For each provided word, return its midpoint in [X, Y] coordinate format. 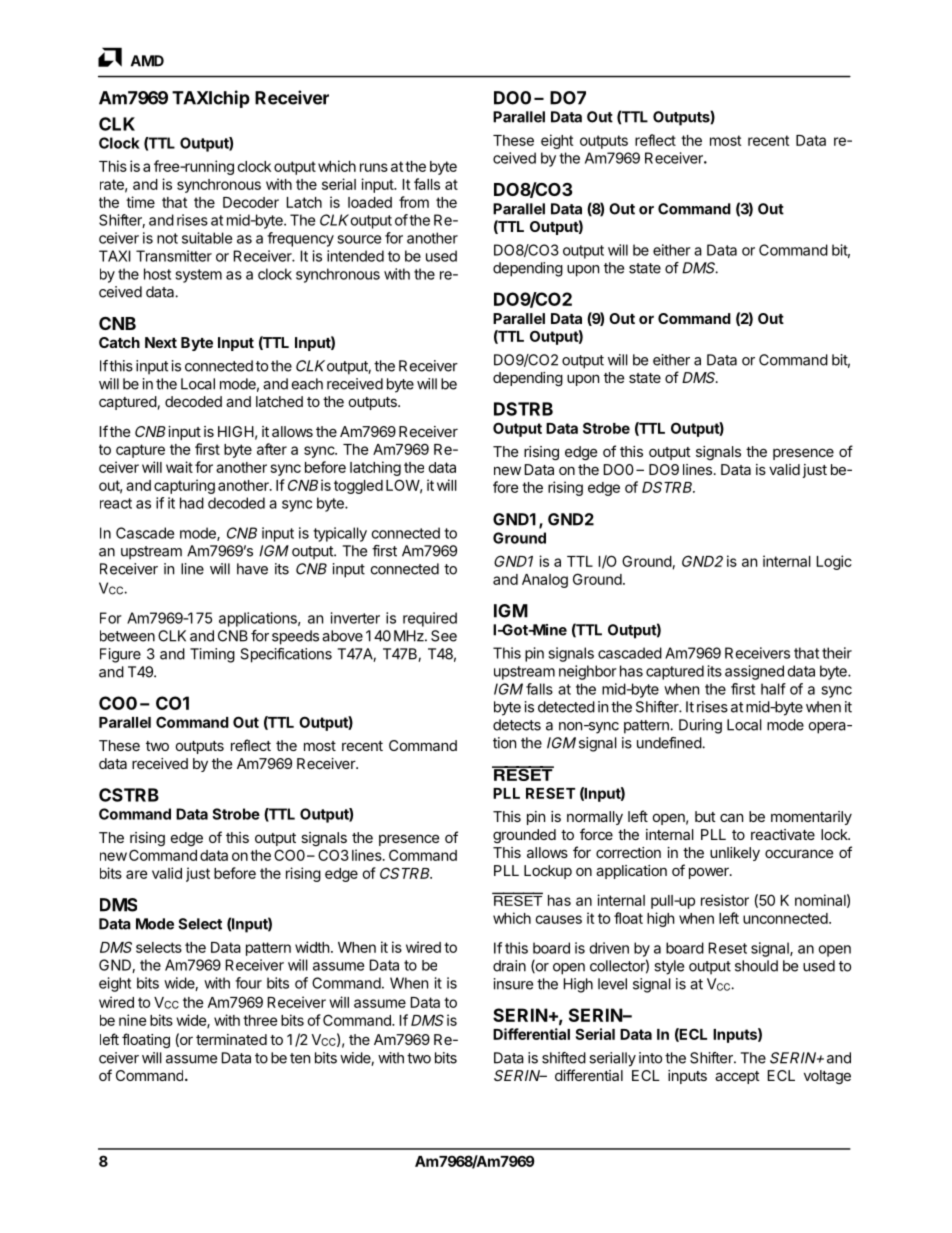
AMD [147, 61]
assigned [754, 672]
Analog [545, 581]
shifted [564, 1058]
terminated [231, 1039]
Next [161, 342]
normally [595, 818]
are [137, 874]
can [731, 817]
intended [355, 256]
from [414, 202]
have [252, 569]
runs [374, 167]
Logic [834, 562]
